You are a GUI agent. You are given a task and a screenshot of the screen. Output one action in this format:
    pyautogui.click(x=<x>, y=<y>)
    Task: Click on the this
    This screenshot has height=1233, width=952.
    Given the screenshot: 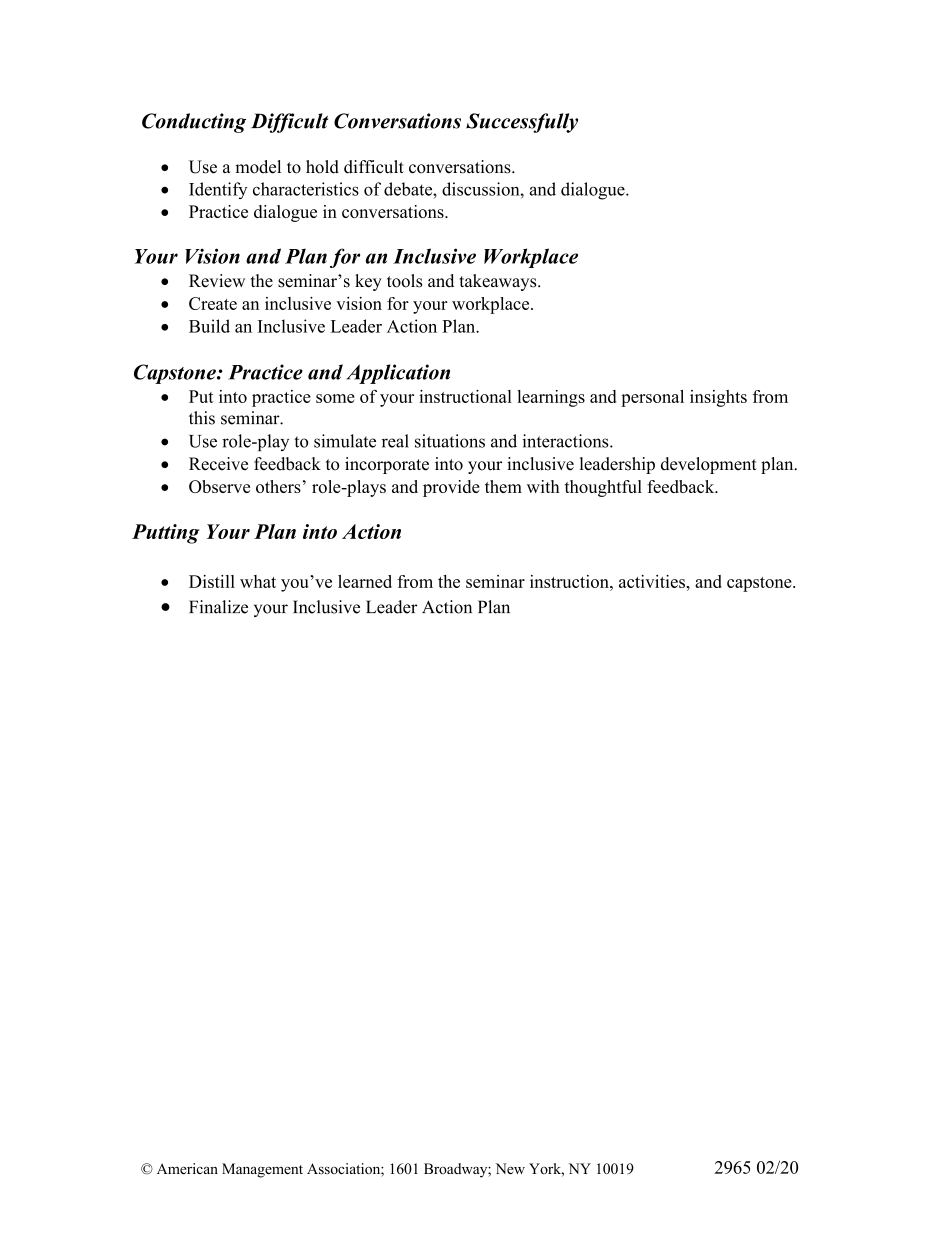 What is the action you would take?
    pyautogui.click(x=202, y=418)
